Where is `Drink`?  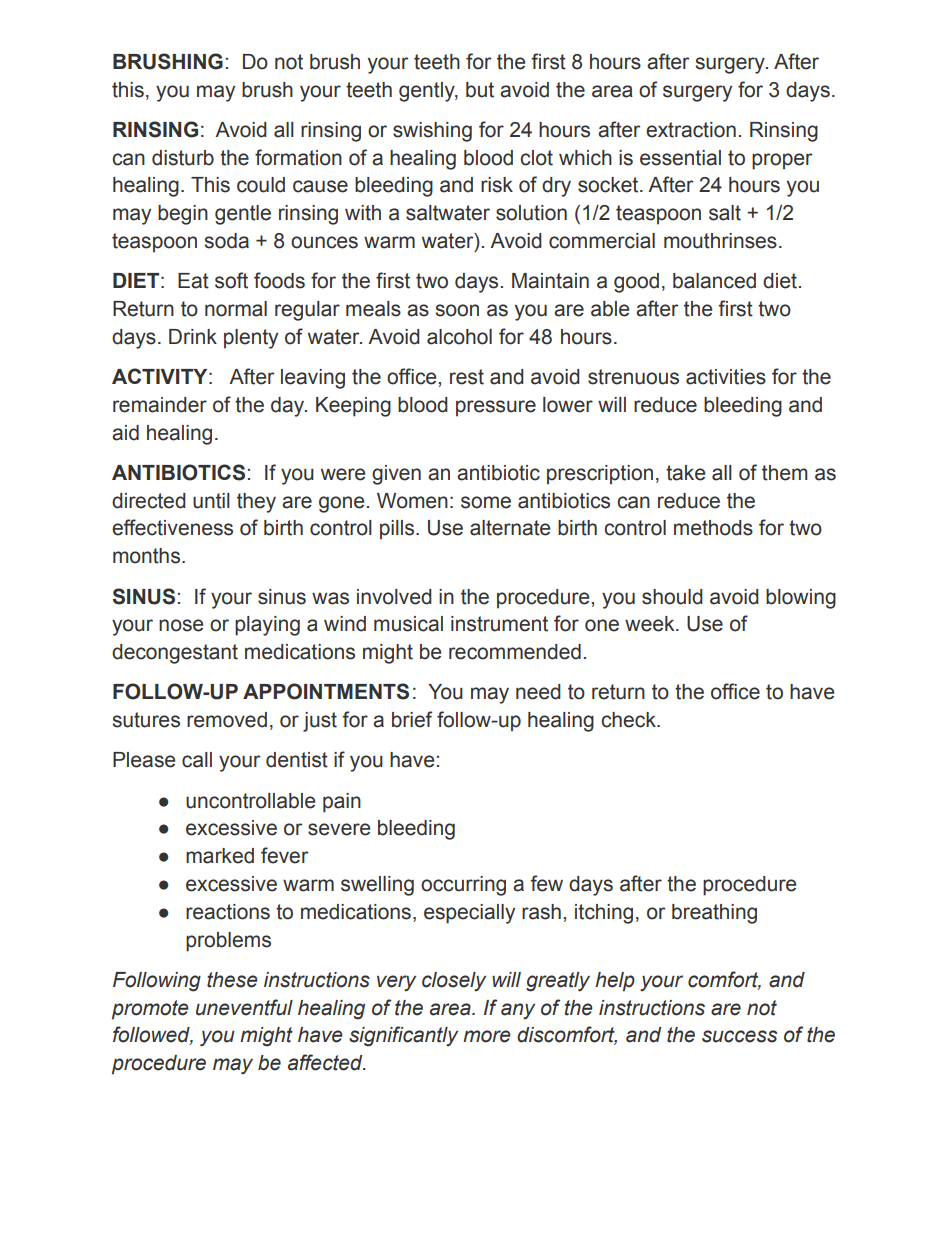 Drink is located at coordinates (193, 336).
